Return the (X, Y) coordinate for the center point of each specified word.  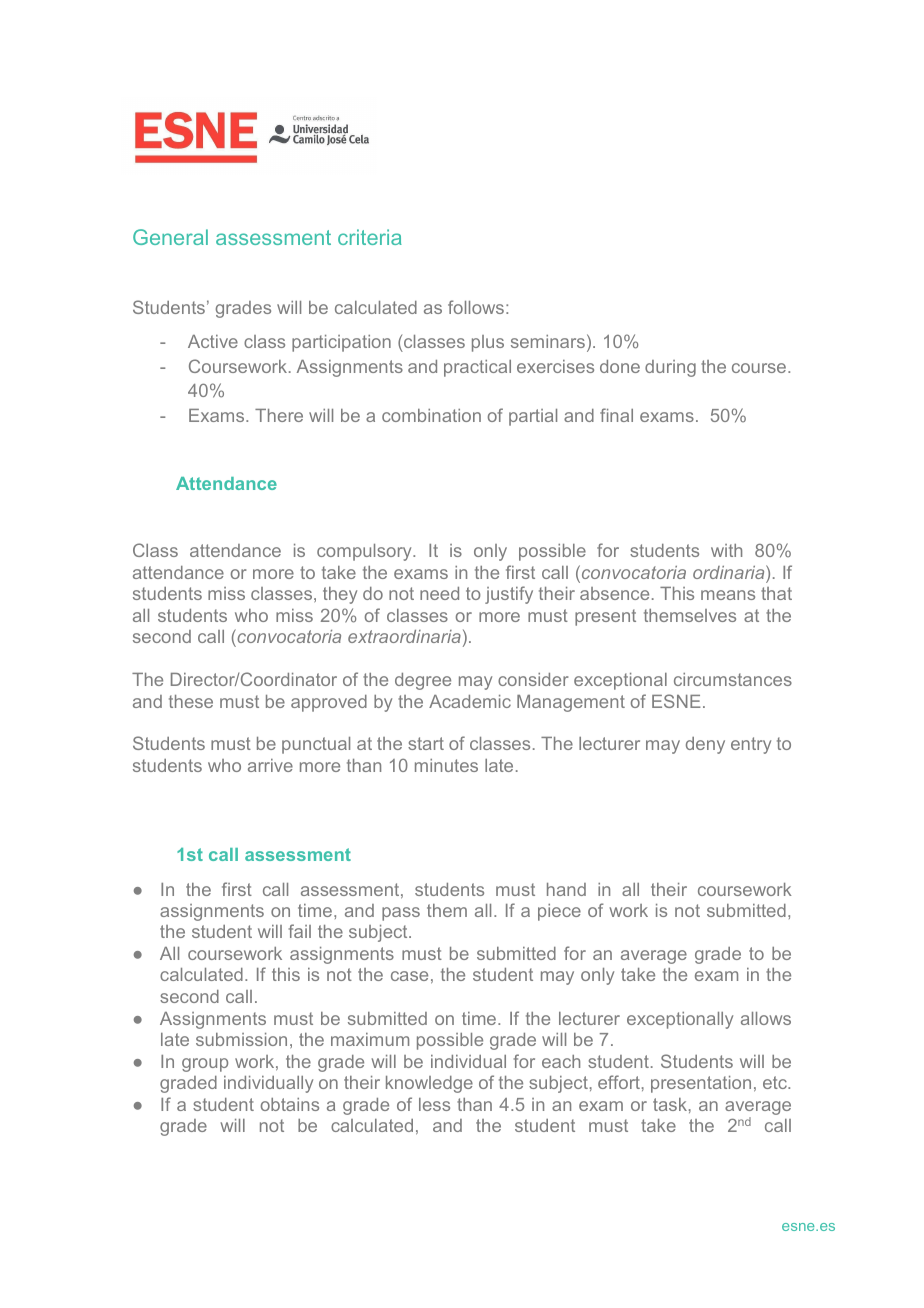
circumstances (733, 679)
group (205, 1065)
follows (476, 307)
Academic (470, 701)
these (191, 701)
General (170, 237)
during (670, 368)
